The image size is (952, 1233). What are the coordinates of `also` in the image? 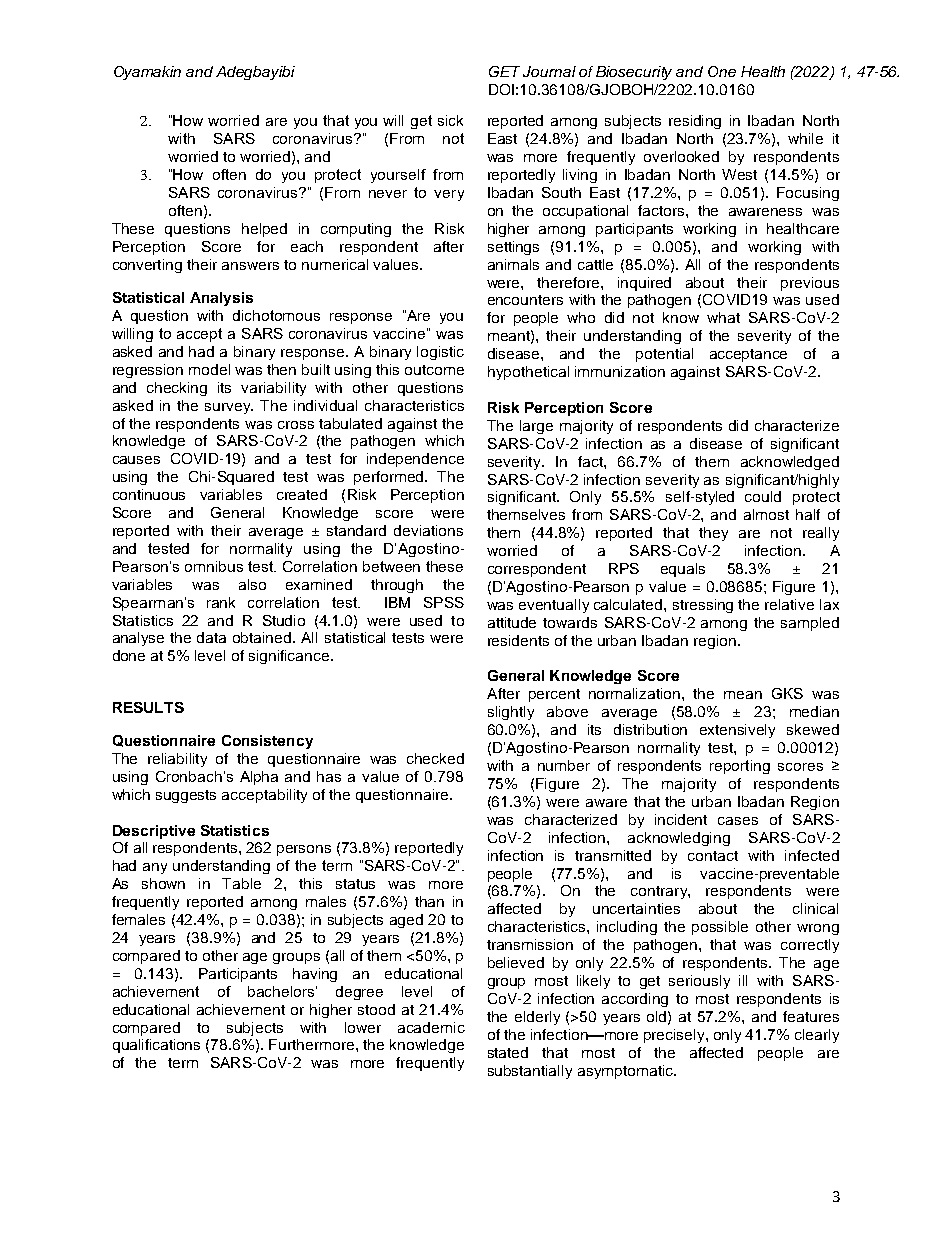 It's located at (252, 584).
